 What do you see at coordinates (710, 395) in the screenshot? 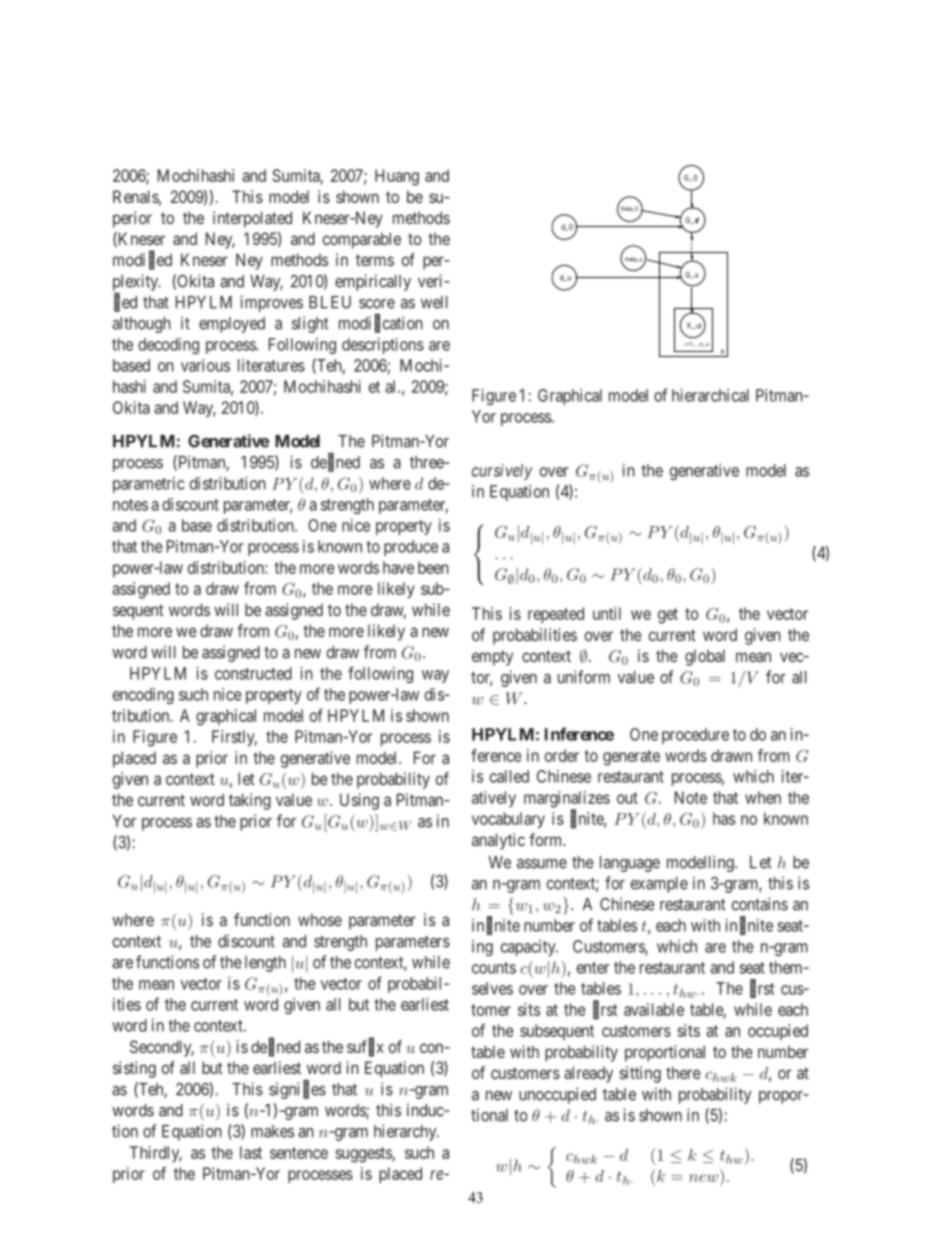
I see `hierarchical` at bounding box center [710, 395].
